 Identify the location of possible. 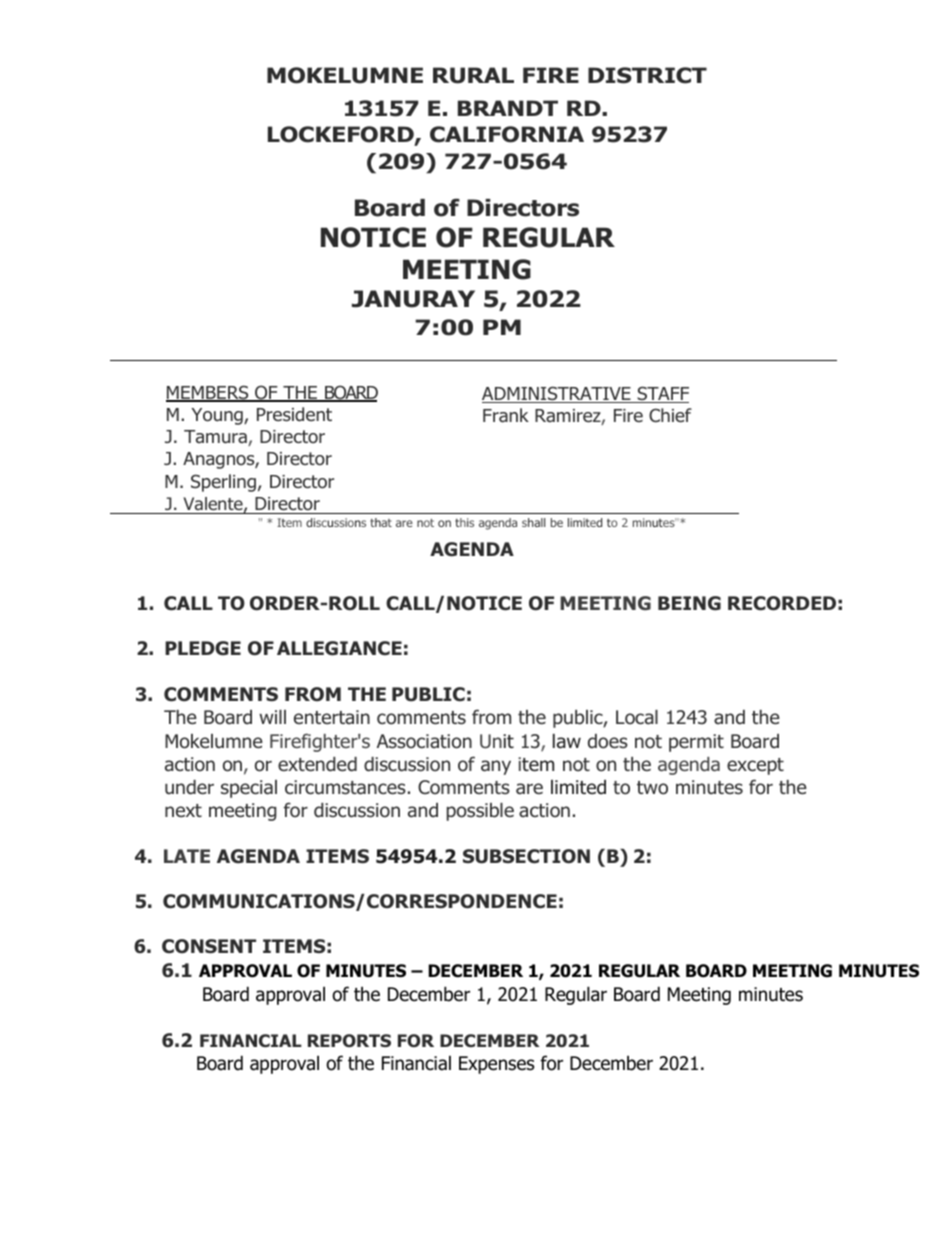
(480, 812).
